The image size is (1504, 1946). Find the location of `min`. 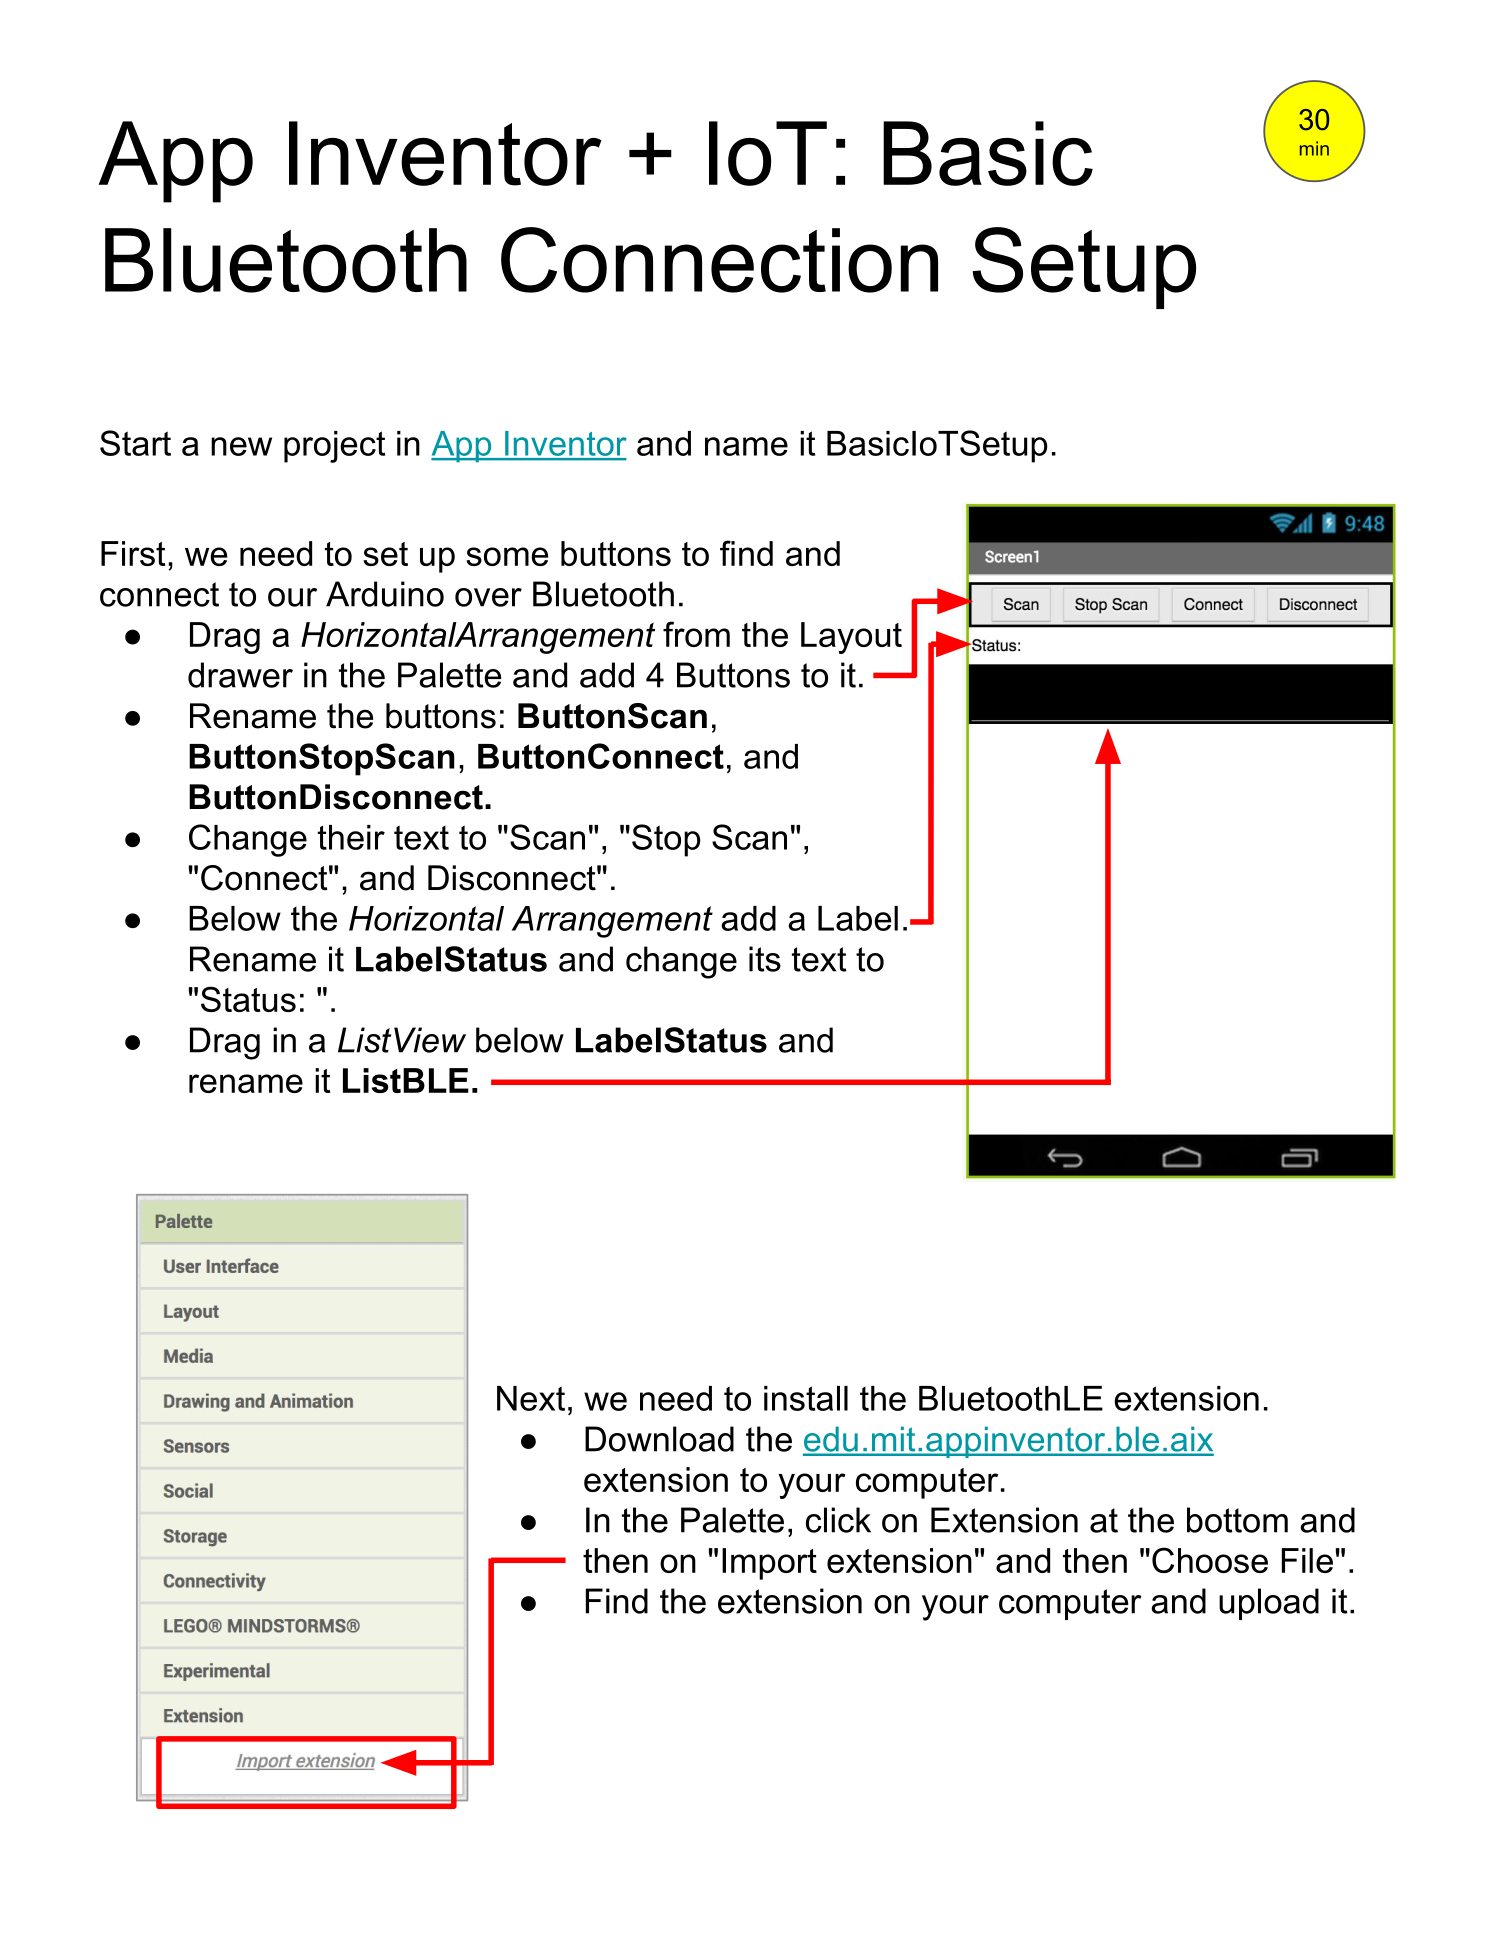

min is located at coordinates (1314, 148).
